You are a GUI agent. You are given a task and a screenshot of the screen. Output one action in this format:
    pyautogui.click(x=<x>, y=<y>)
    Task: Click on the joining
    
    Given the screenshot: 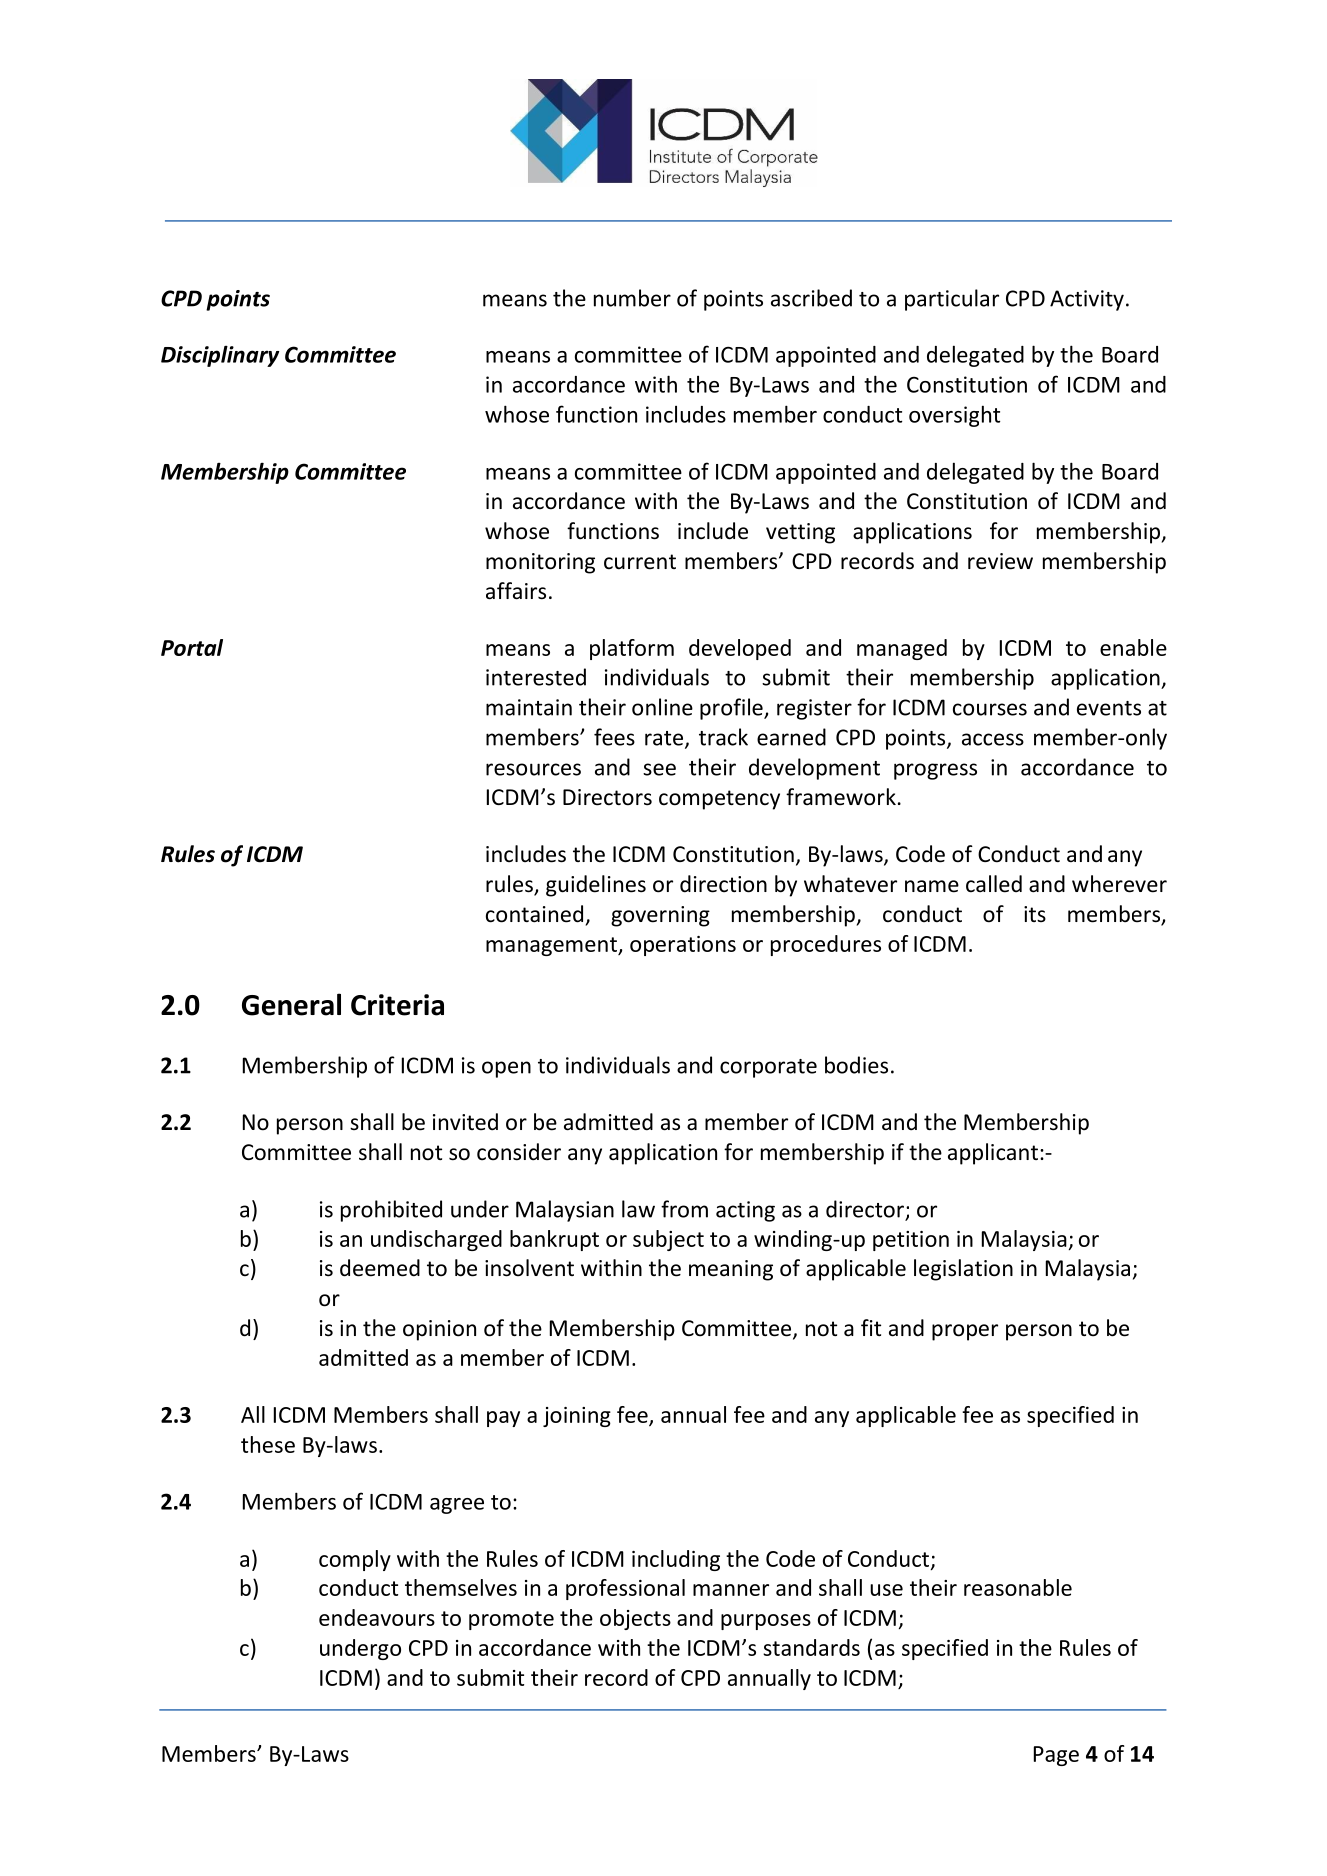 What is the action you would take?
    pyautogui.click(x=577, y=1417)
